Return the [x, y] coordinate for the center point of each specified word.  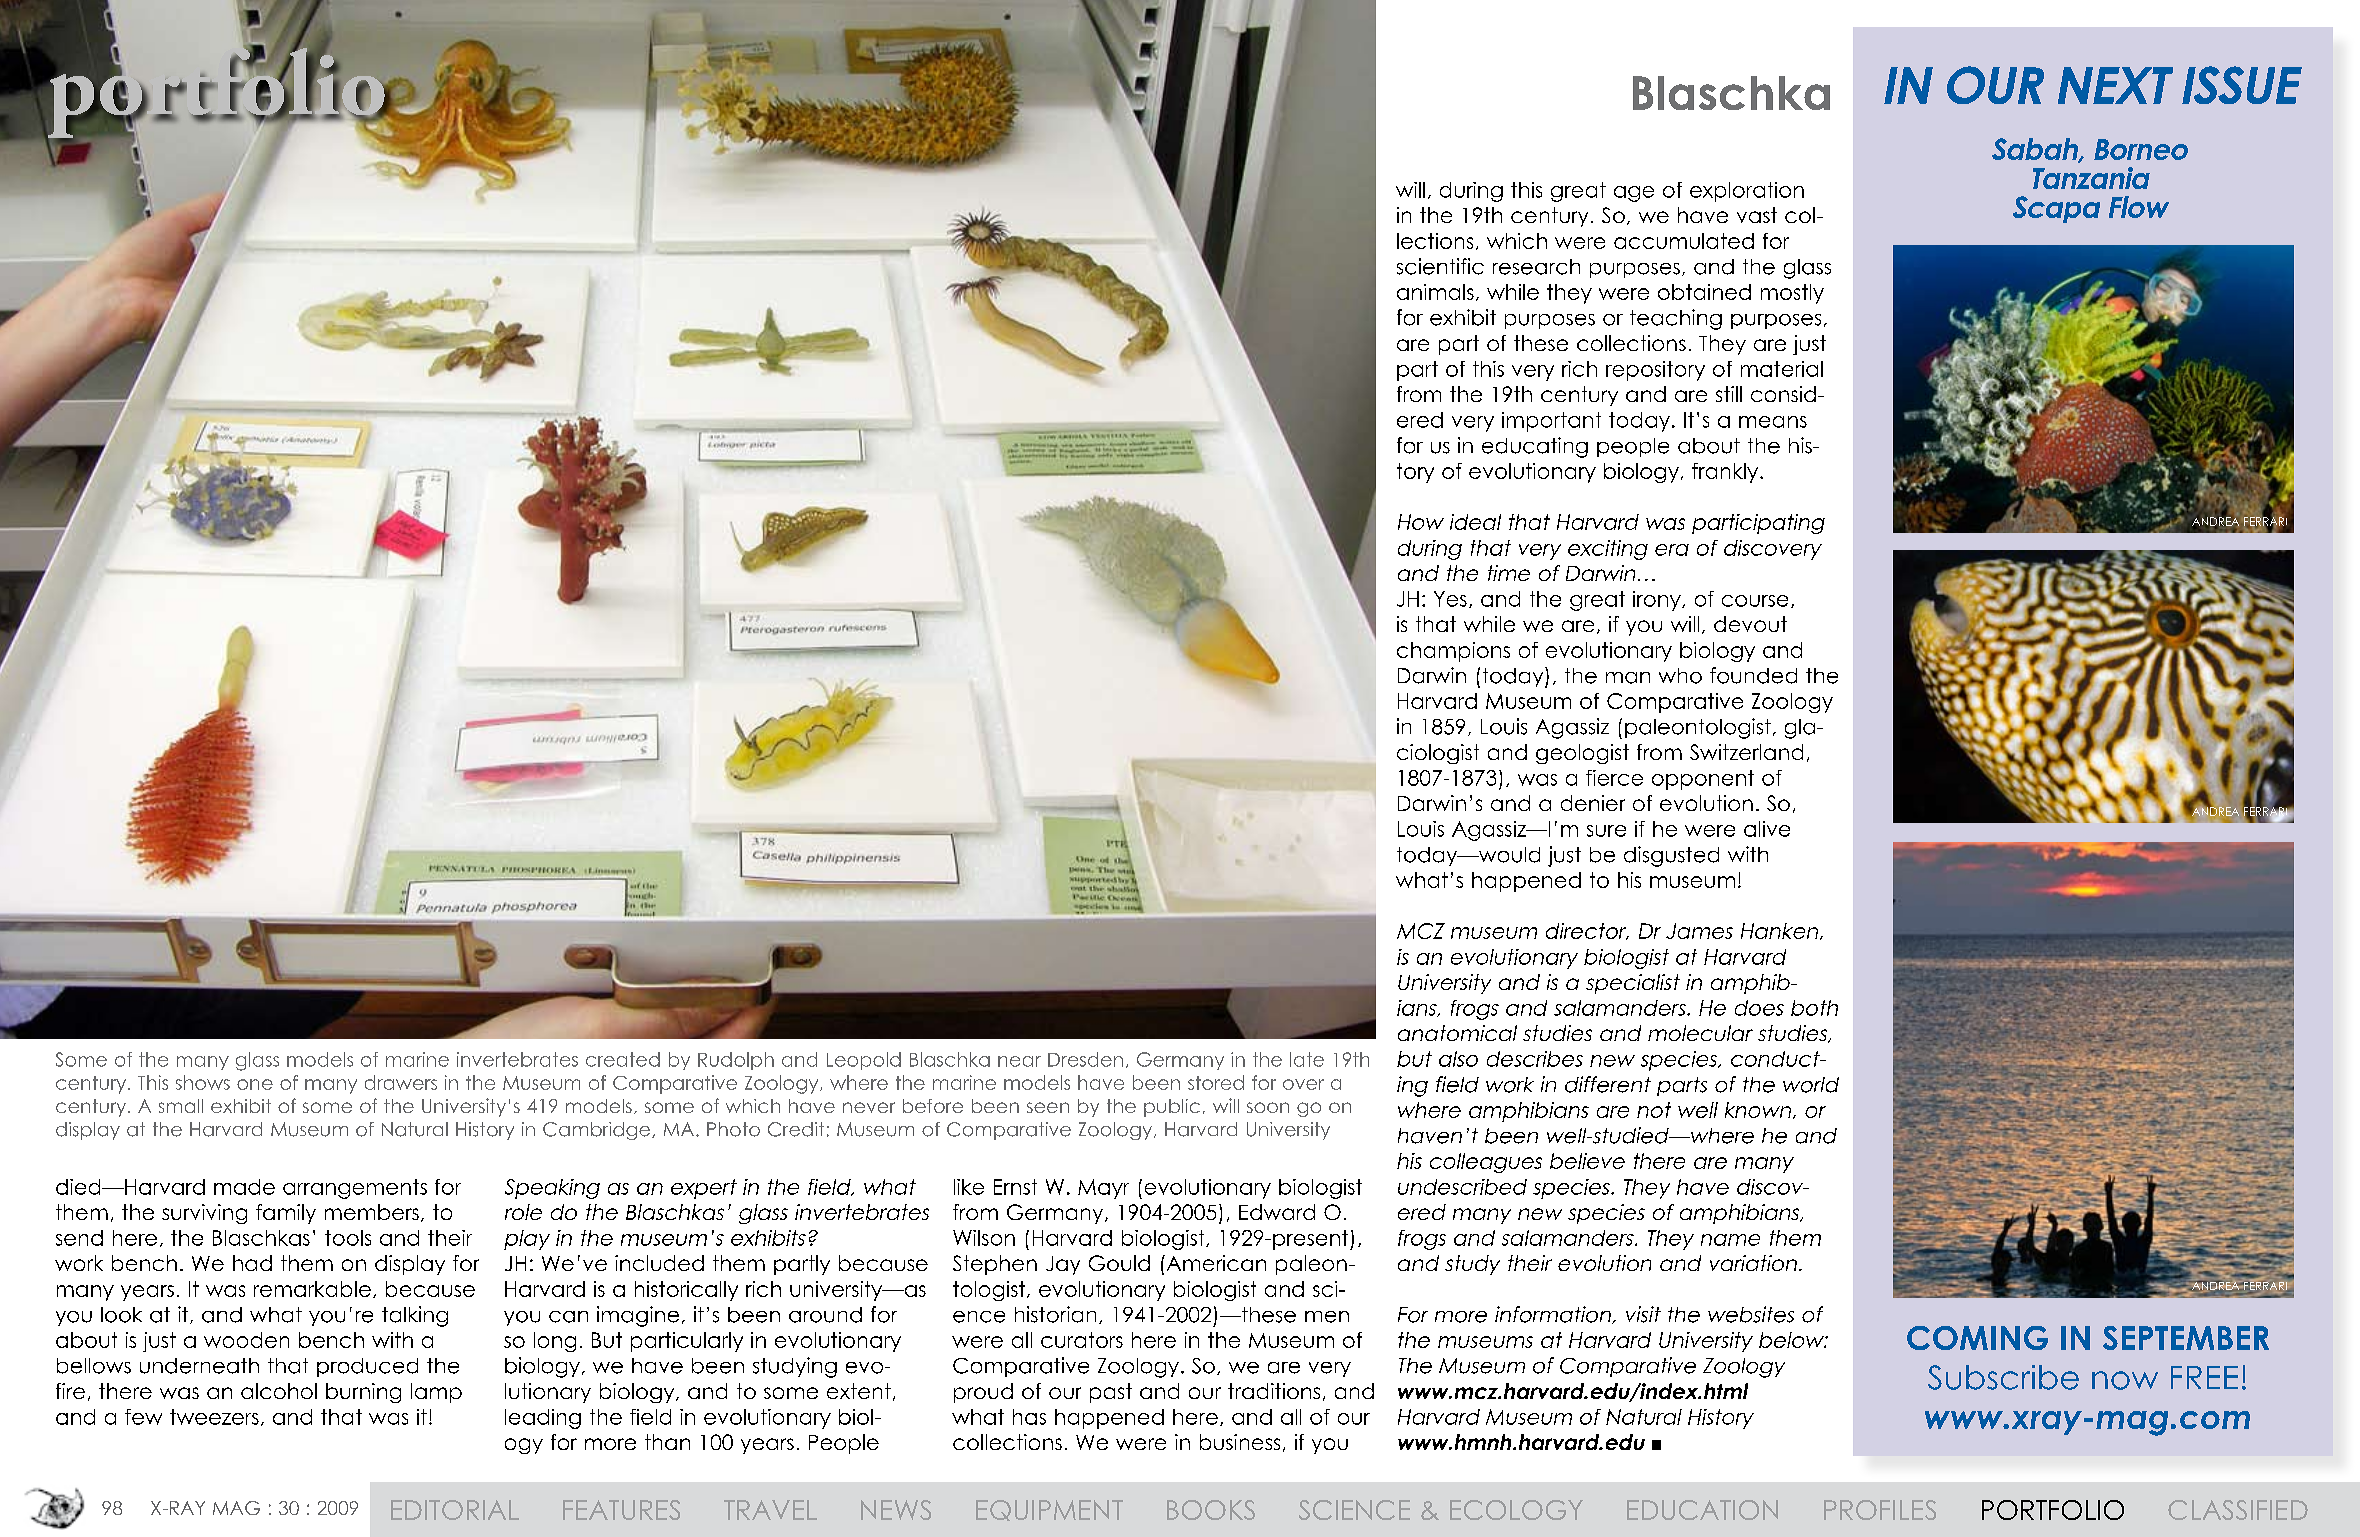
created [623, 1059]
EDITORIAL [455, 1510]
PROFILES [1880, 1510]
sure [1606, 831]
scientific [1440, 266]
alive [1767, 829]
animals [1435, 292]
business [1240, 1442]
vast [1757, 215]
